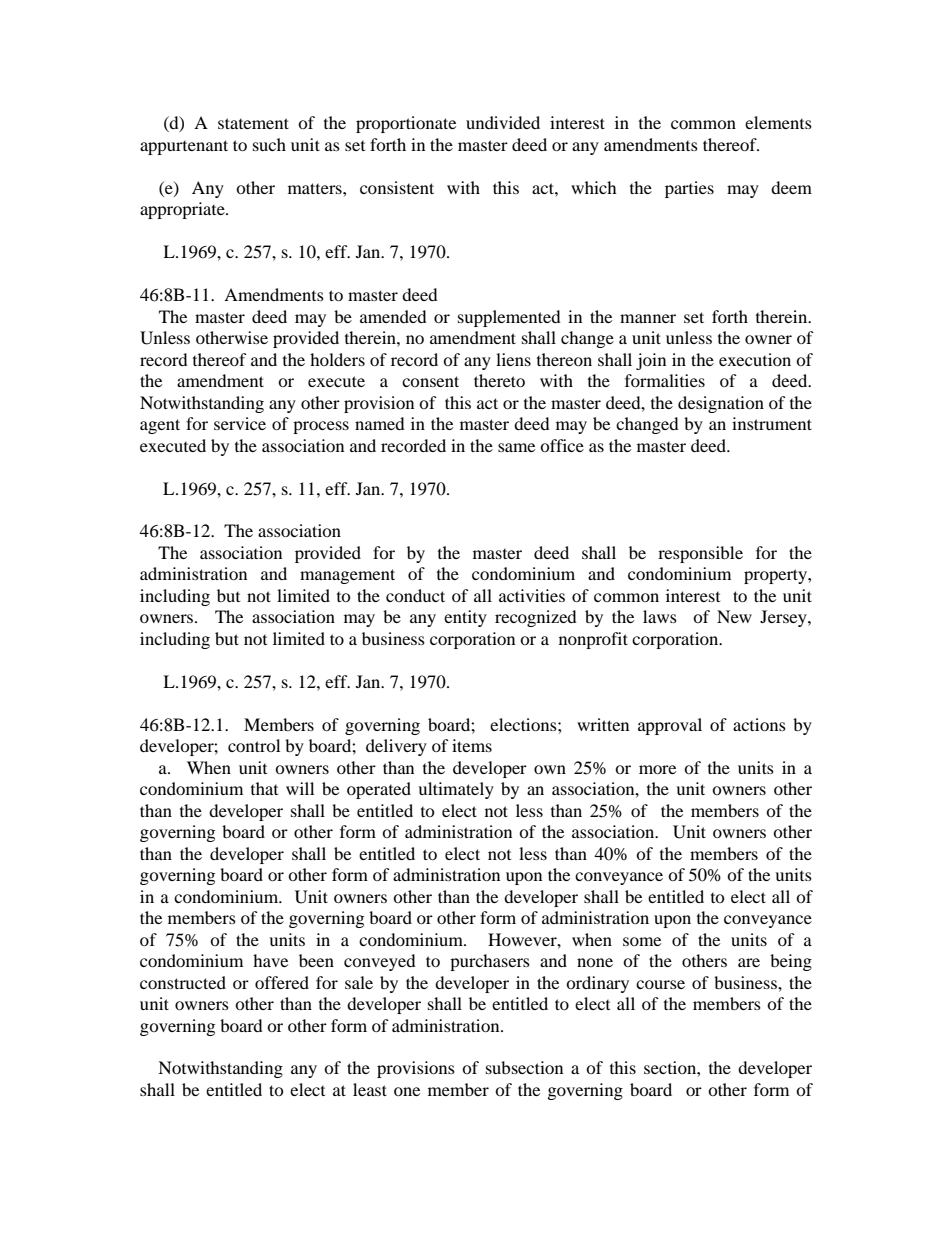  I want to click on items, so click(472, 745).
